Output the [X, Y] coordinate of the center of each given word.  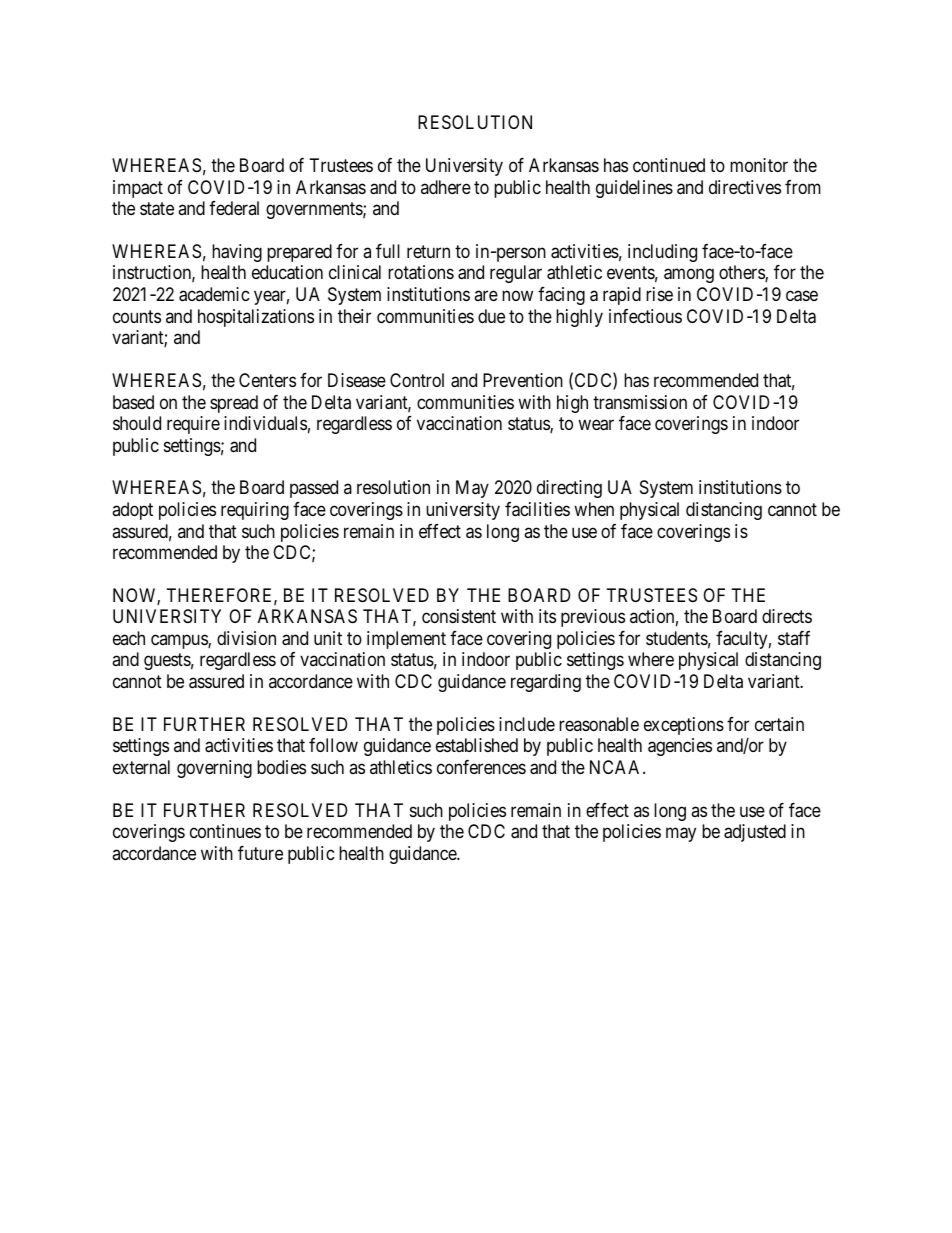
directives [745, 187]
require [193, 425]
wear [596, 425]
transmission [640, 402]
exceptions [684, 726]
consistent [459, 616]
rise [659, 294]
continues [225, 831]
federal [234, 208]
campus [180, 641]
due [491, 316]
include [527, 724]
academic [214, 294]
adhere [446, 187]
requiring [255, 511]
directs [787, 616]
